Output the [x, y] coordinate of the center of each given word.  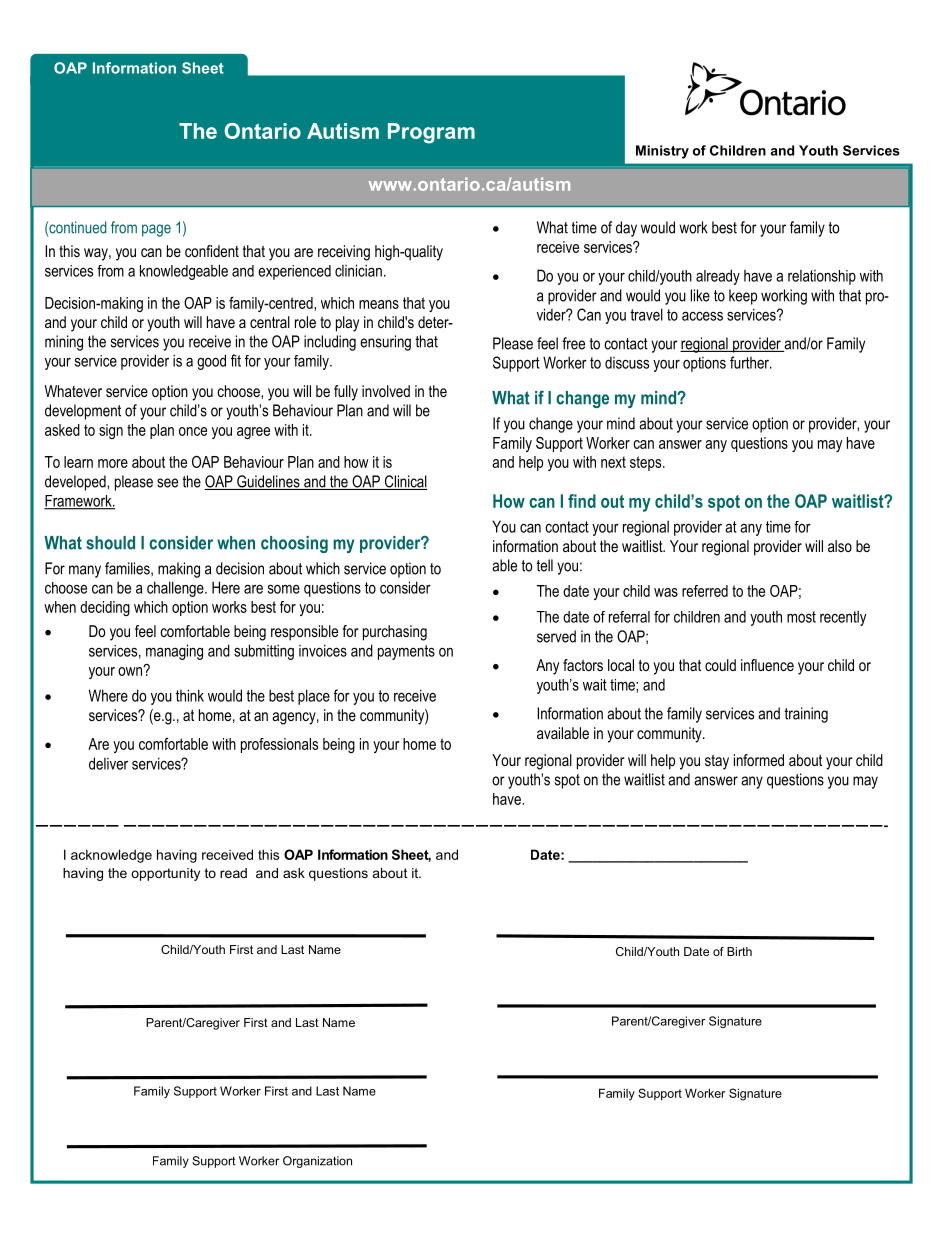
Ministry [662, 152]
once [193, 431]
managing [174, 652]
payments [406, 652]
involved [386, 391]
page [156, 230]
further [750, 362]
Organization [317, 1162]
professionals [279, 745]
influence [767, 665]
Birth [739, 951]
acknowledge [111, 856]
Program [431, 133]
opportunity [165, 874]
